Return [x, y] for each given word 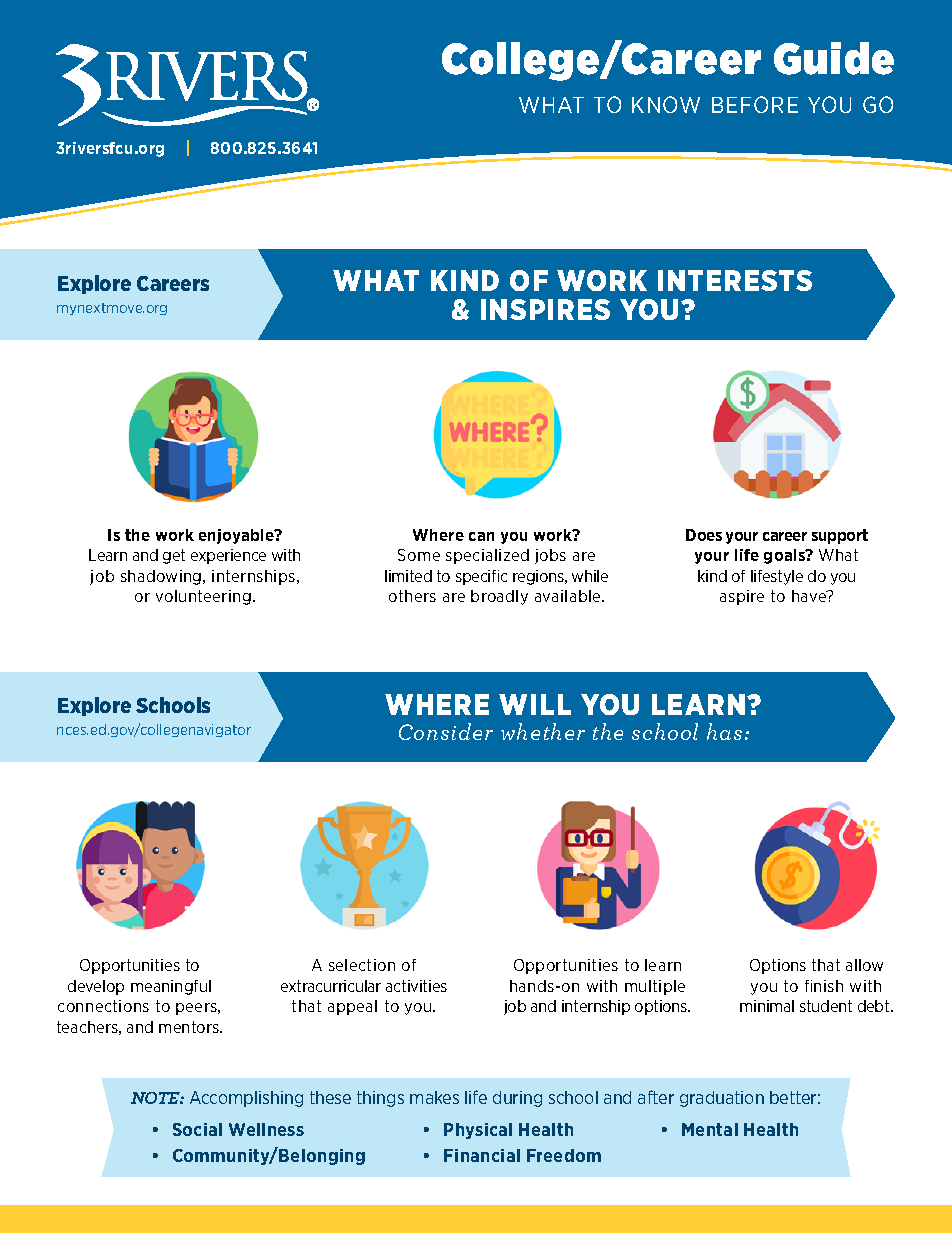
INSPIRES [545, 309]
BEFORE [755, 104]
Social [197, 1129]
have [810, 596]
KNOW [666, 104]
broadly [499, 597]
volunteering [203, 597]
